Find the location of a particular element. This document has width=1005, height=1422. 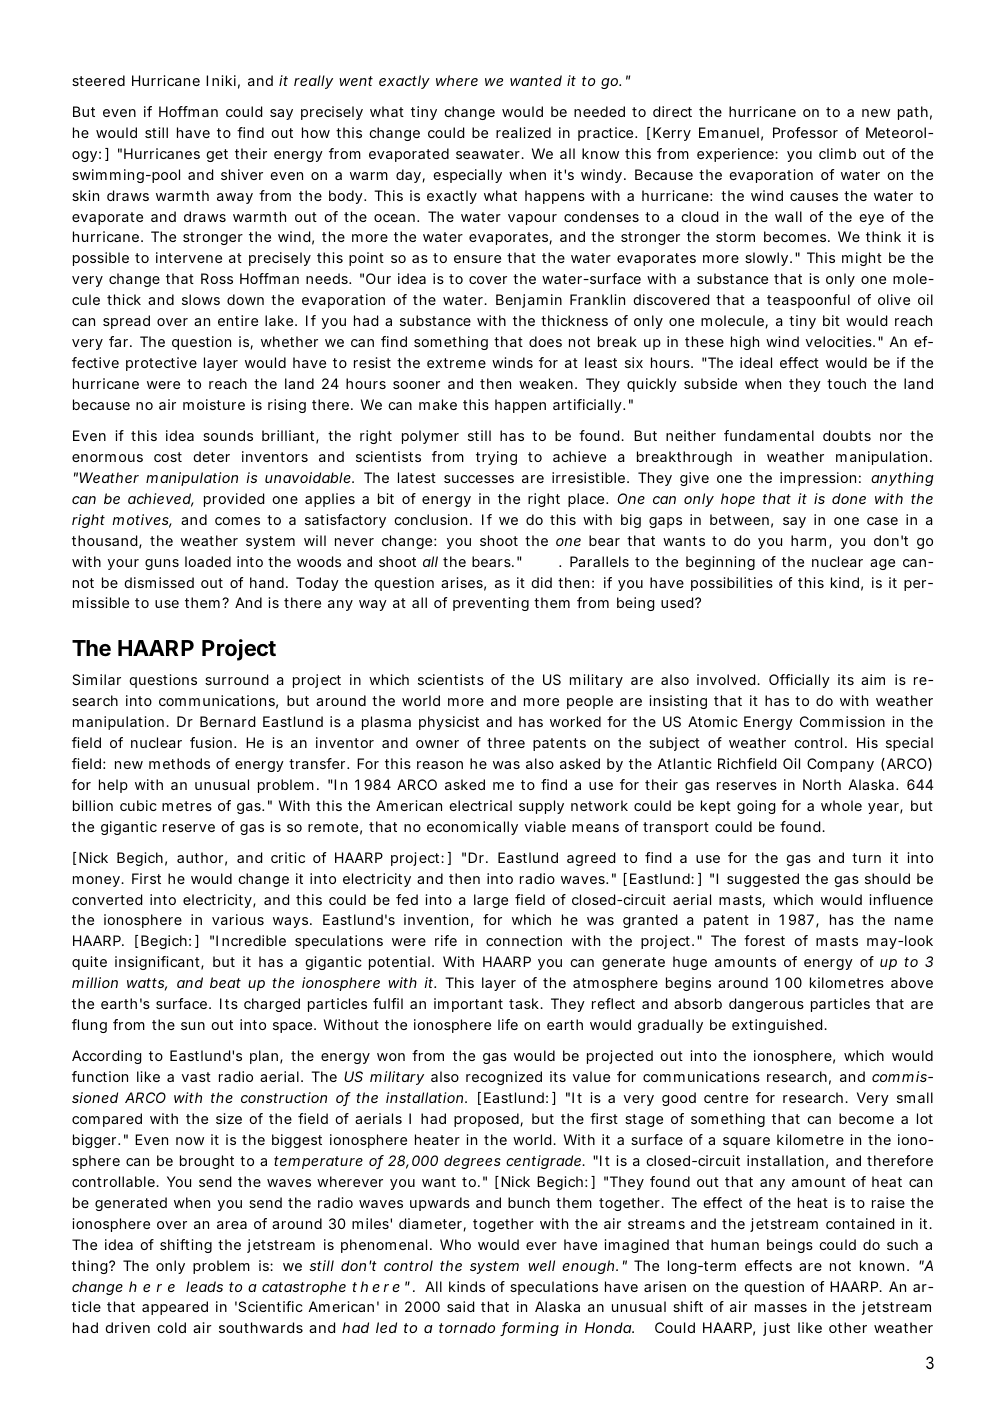

successes is located at coordinates (479, 479).
